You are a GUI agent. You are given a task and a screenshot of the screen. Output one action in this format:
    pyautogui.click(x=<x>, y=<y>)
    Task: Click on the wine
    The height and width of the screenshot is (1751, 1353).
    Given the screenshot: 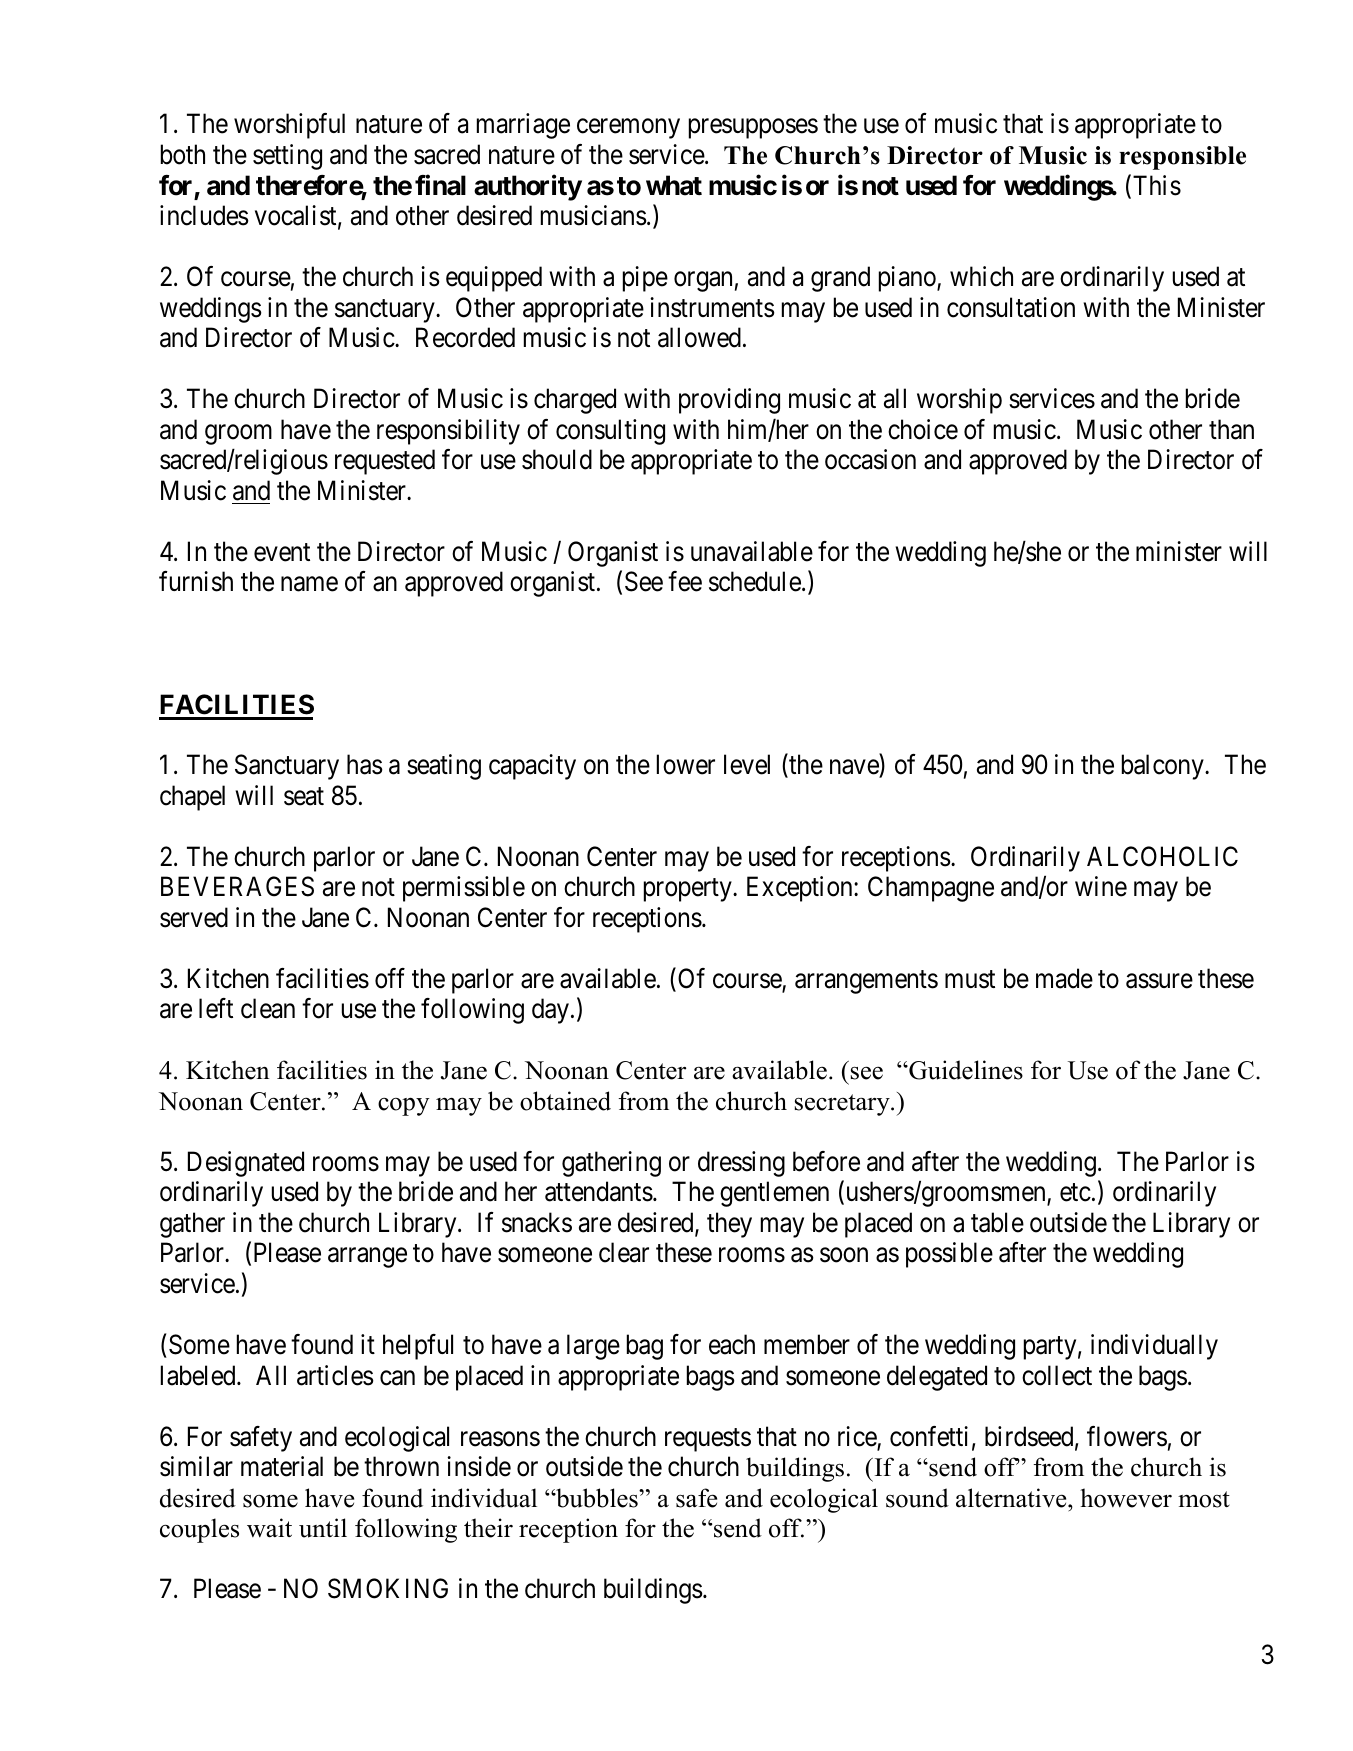 What is the action you would take?
    pyautogui.click(x=1101, y=886)
